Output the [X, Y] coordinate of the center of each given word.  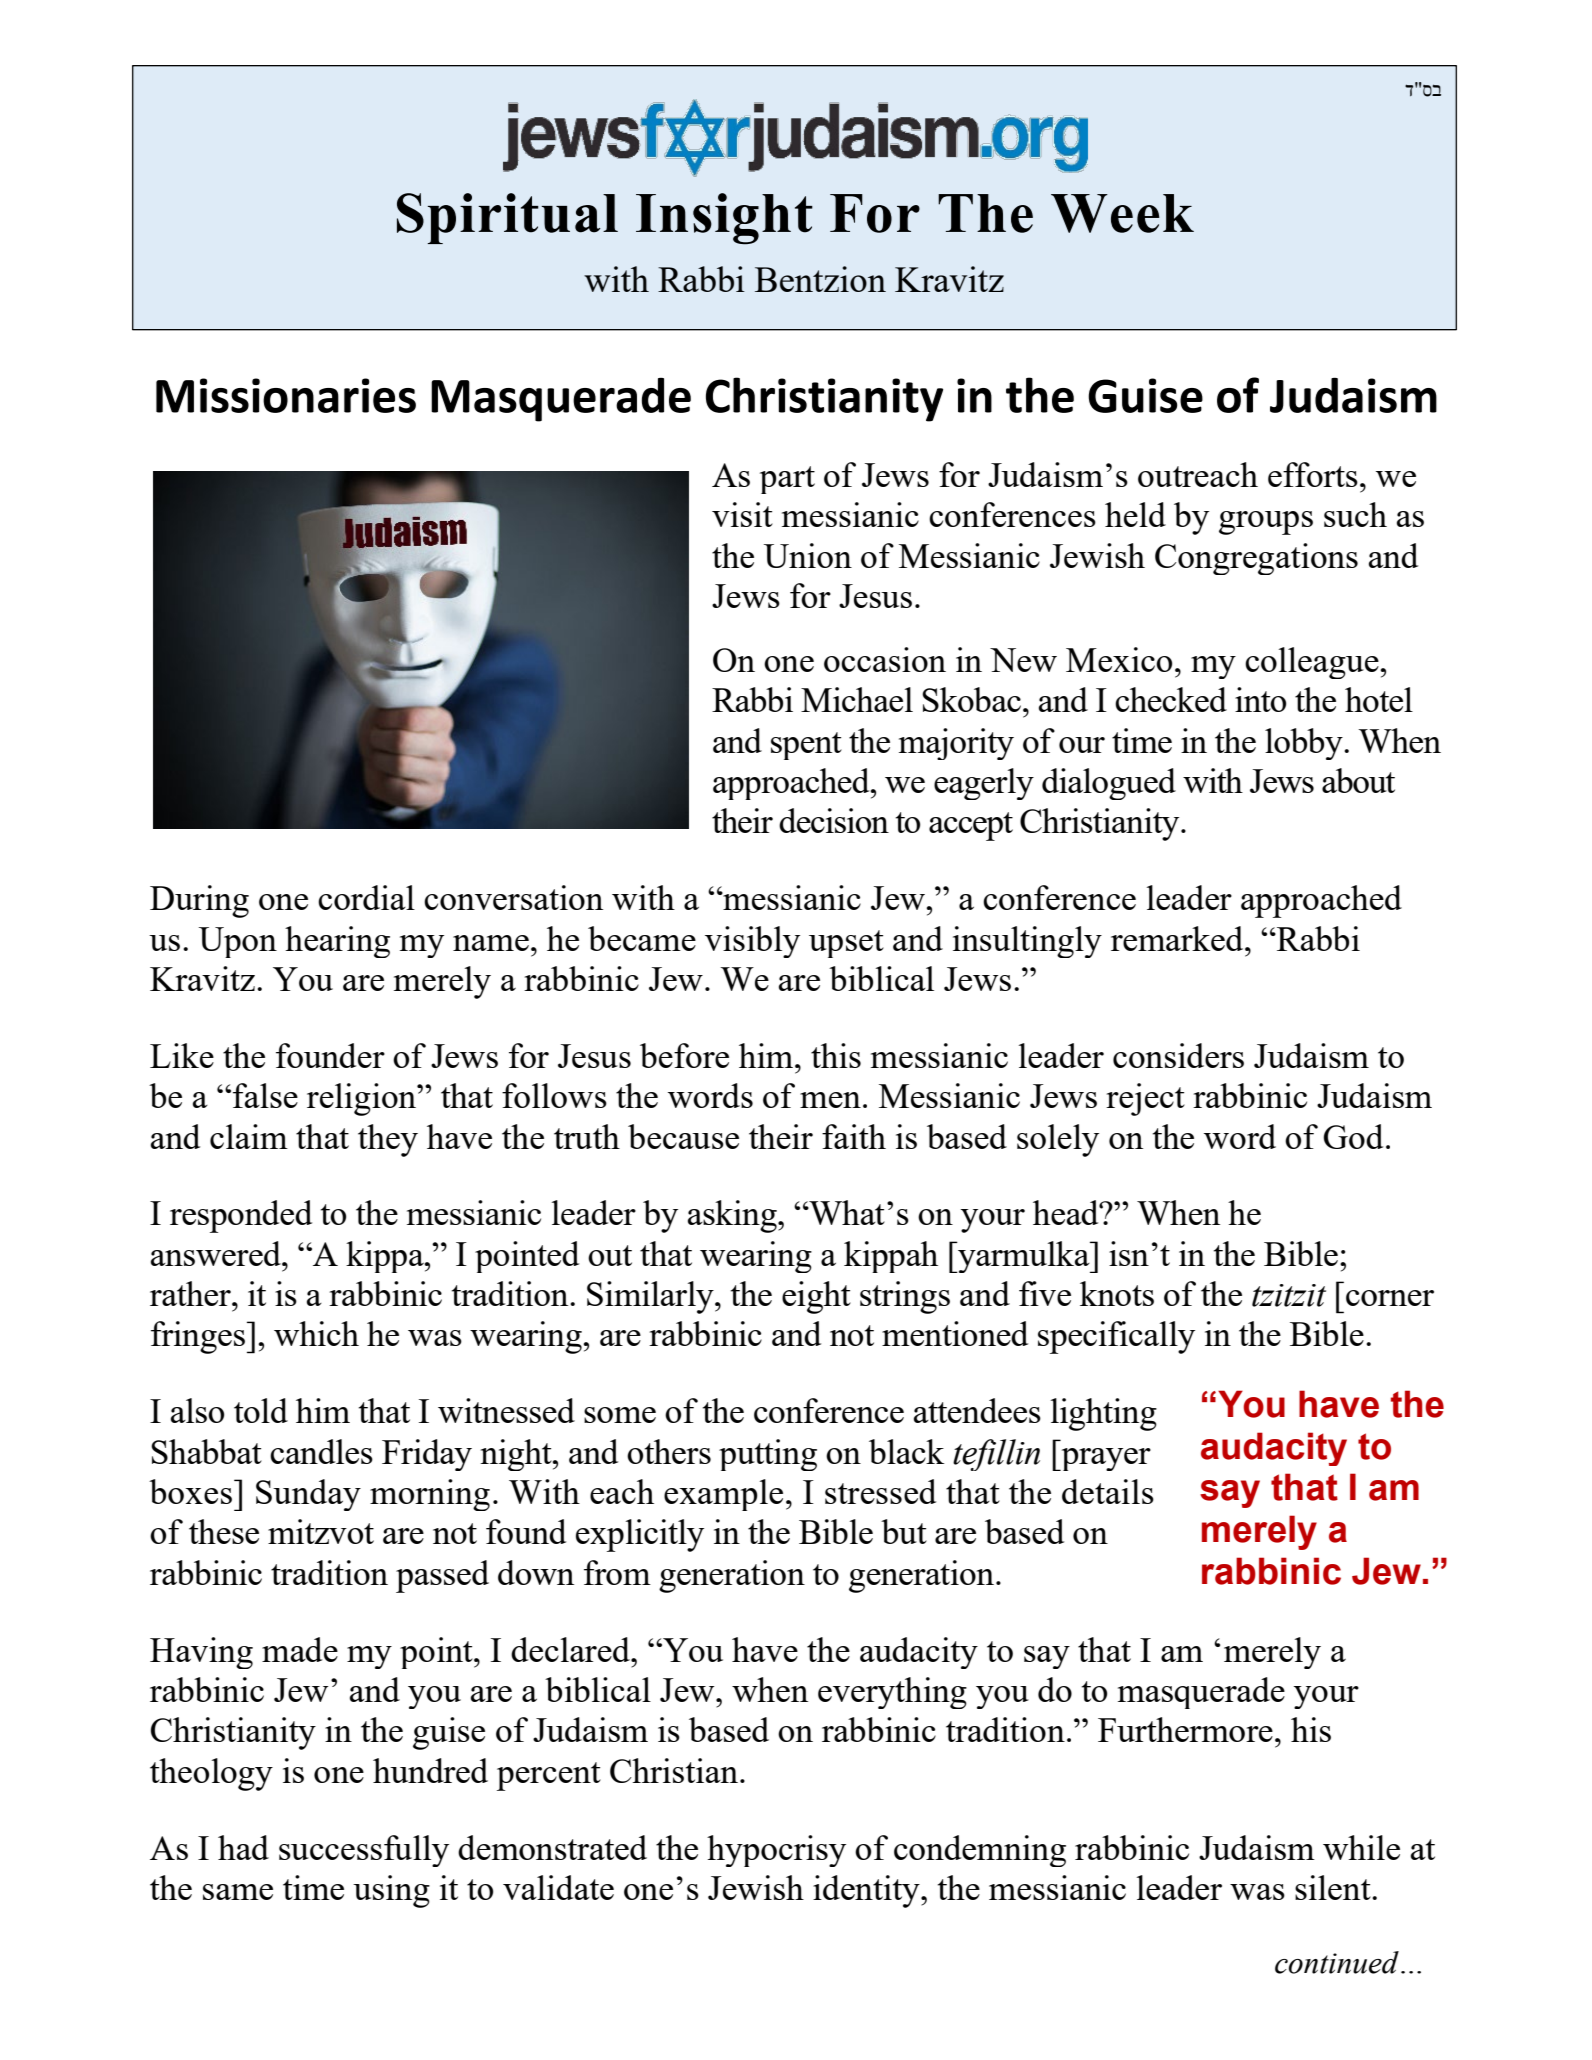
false [265, 1095]
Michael [857, 699]
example [723, 1495]
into [1260, 699]
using [391, 1891]
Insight [724, 219]
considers [1178, 1055]
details [1108, 1491]
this [836, 1055]
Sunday [308, 1495]
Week [1122, 213]
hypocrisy [776, 1851]
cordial [366, 897]
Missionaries [286, 395]
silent [1334, 1887]
